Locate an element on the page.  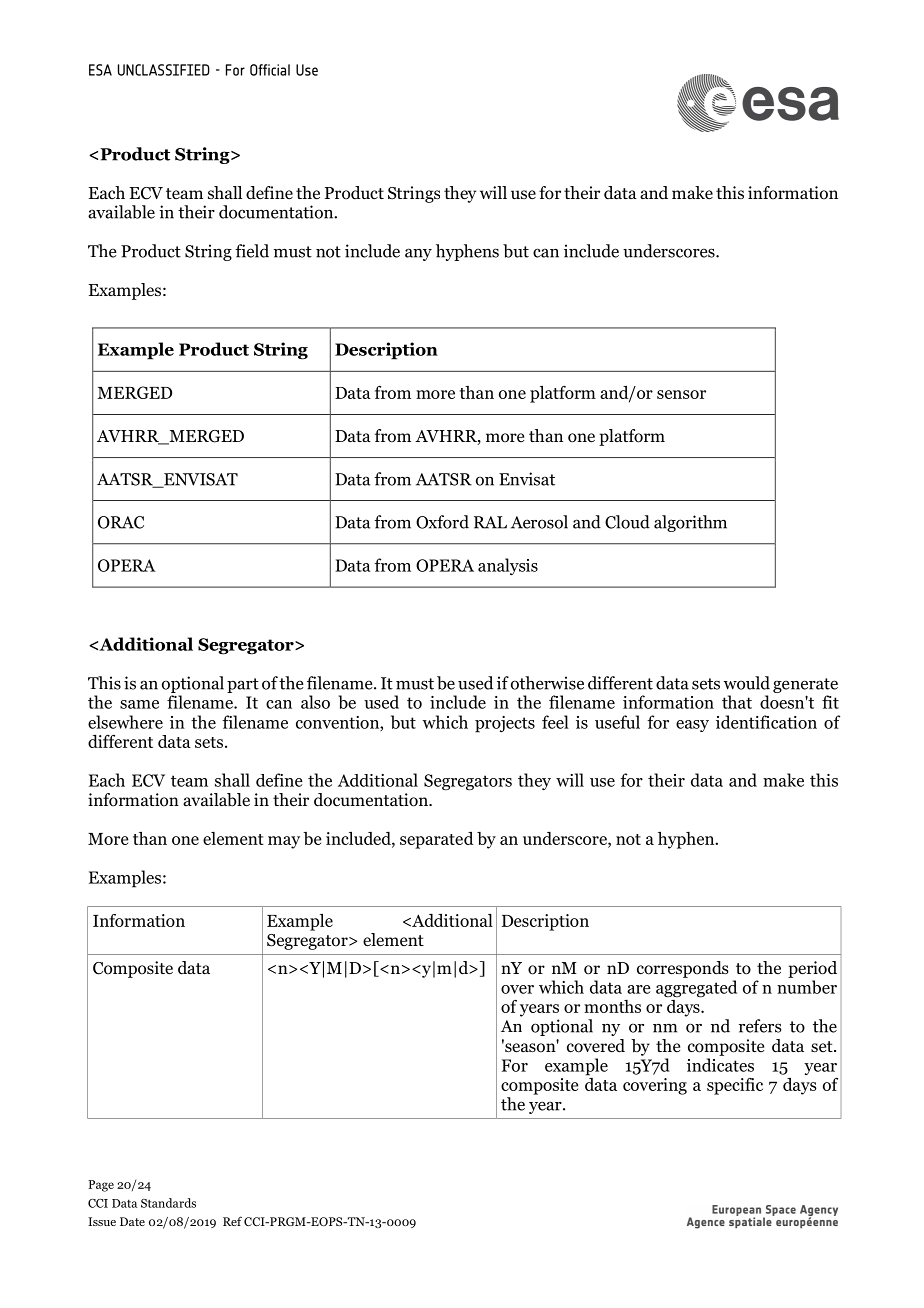
ORAC is located at coordinates (121, 522).
